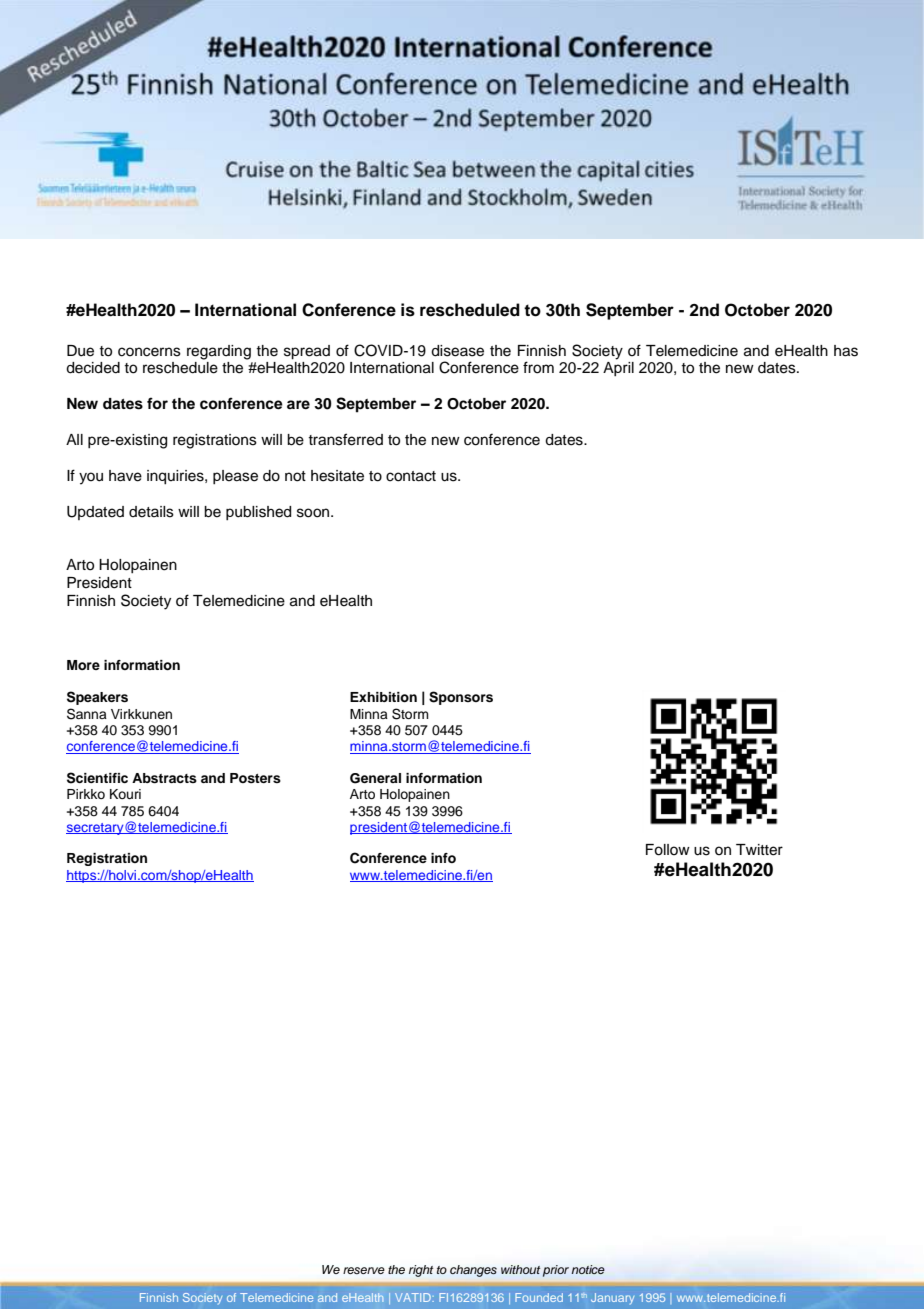 The image size is (924, 1309). Describe the element at coordinates (364, 1270) in the document. I see `reserve` at that location.
